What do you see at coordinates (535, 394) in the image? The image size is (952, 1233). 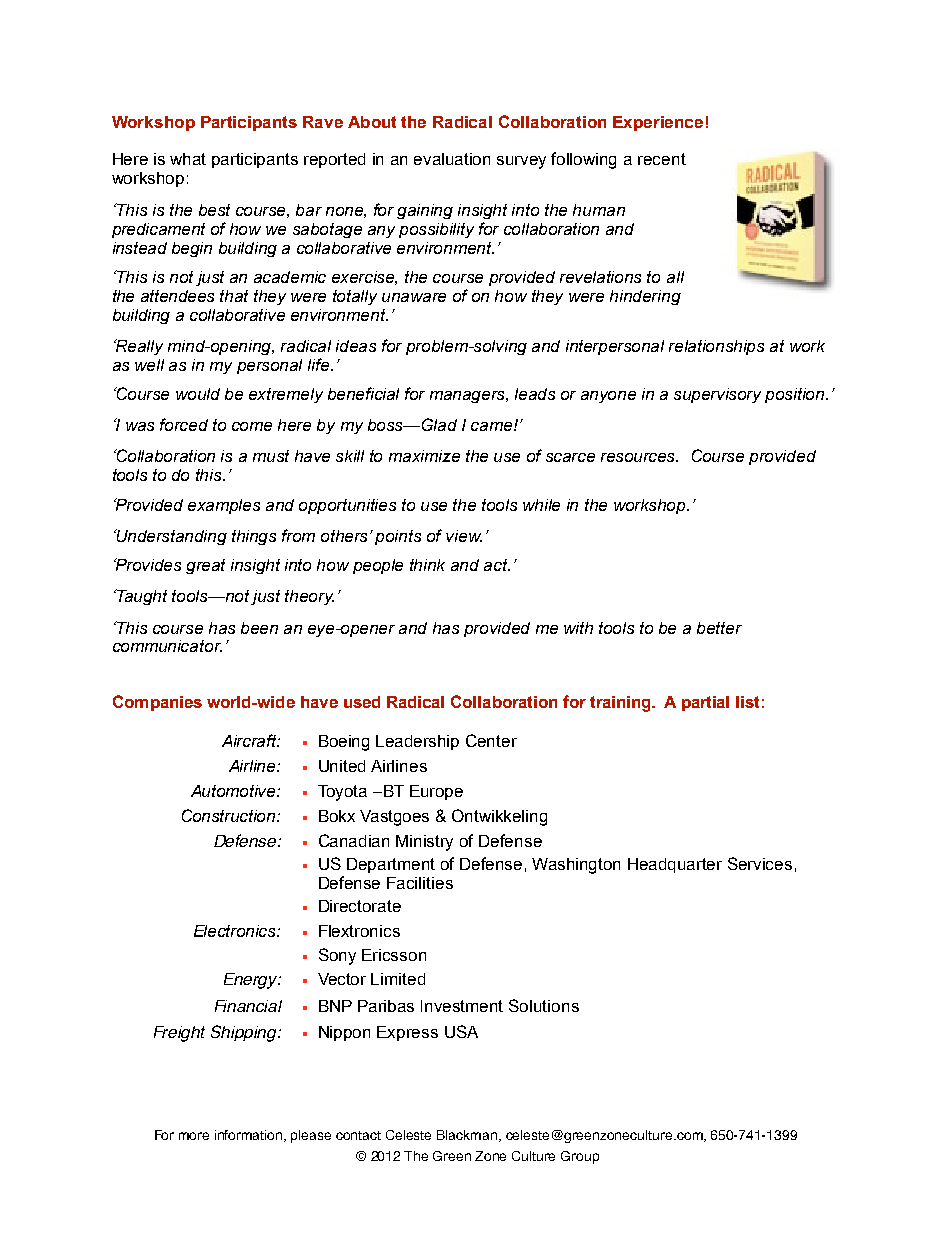 I see `leads` at bounding box center [535, 394].
